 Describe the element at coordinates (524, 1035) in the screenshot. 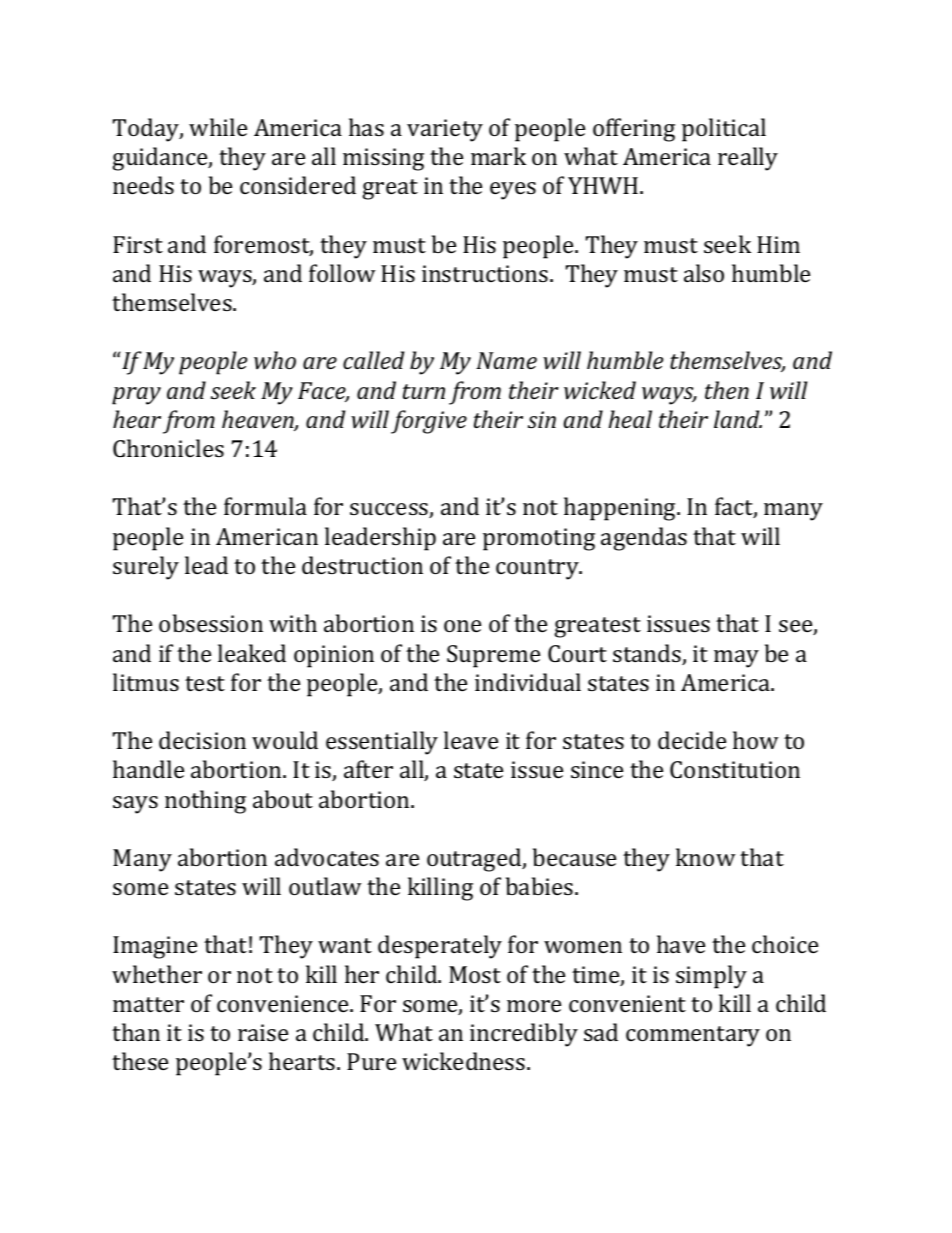

I see `incredibly` at that location.
